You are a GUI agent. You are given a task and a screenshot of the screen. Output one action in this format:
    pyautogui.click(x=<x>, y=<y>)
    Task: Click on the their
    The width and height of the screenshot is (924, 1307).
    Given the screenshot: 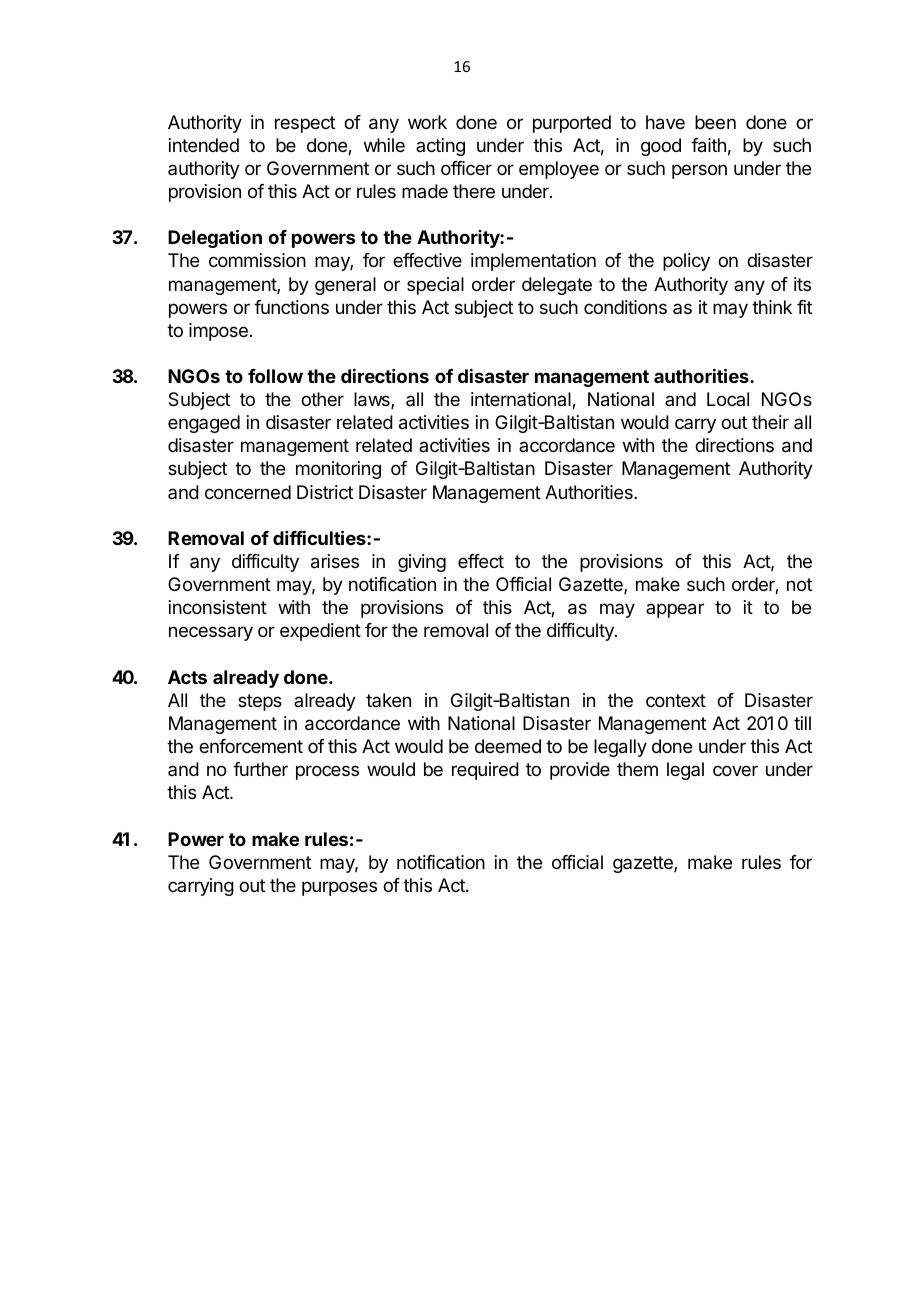 What is the action you would take?
    pyautogui.click(x=770, y=422)
